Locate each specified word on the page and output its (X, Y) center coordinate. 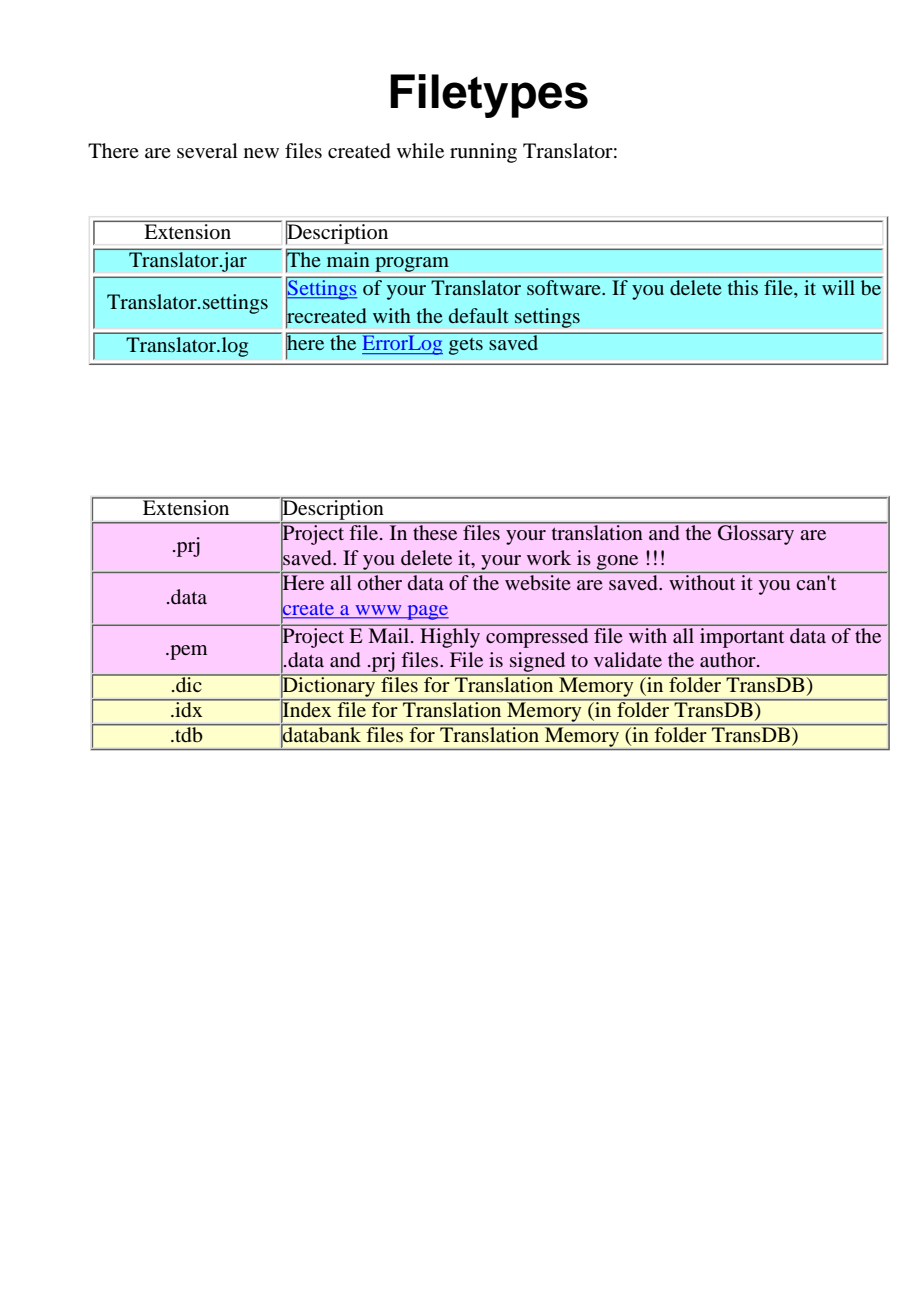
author (729, 660)
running (483, 153)
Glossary (756, 534)
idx (189, 708)
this (742, 286)
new (261, 153)
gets (466, 346)
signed (538, 663)
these (435, 531)
